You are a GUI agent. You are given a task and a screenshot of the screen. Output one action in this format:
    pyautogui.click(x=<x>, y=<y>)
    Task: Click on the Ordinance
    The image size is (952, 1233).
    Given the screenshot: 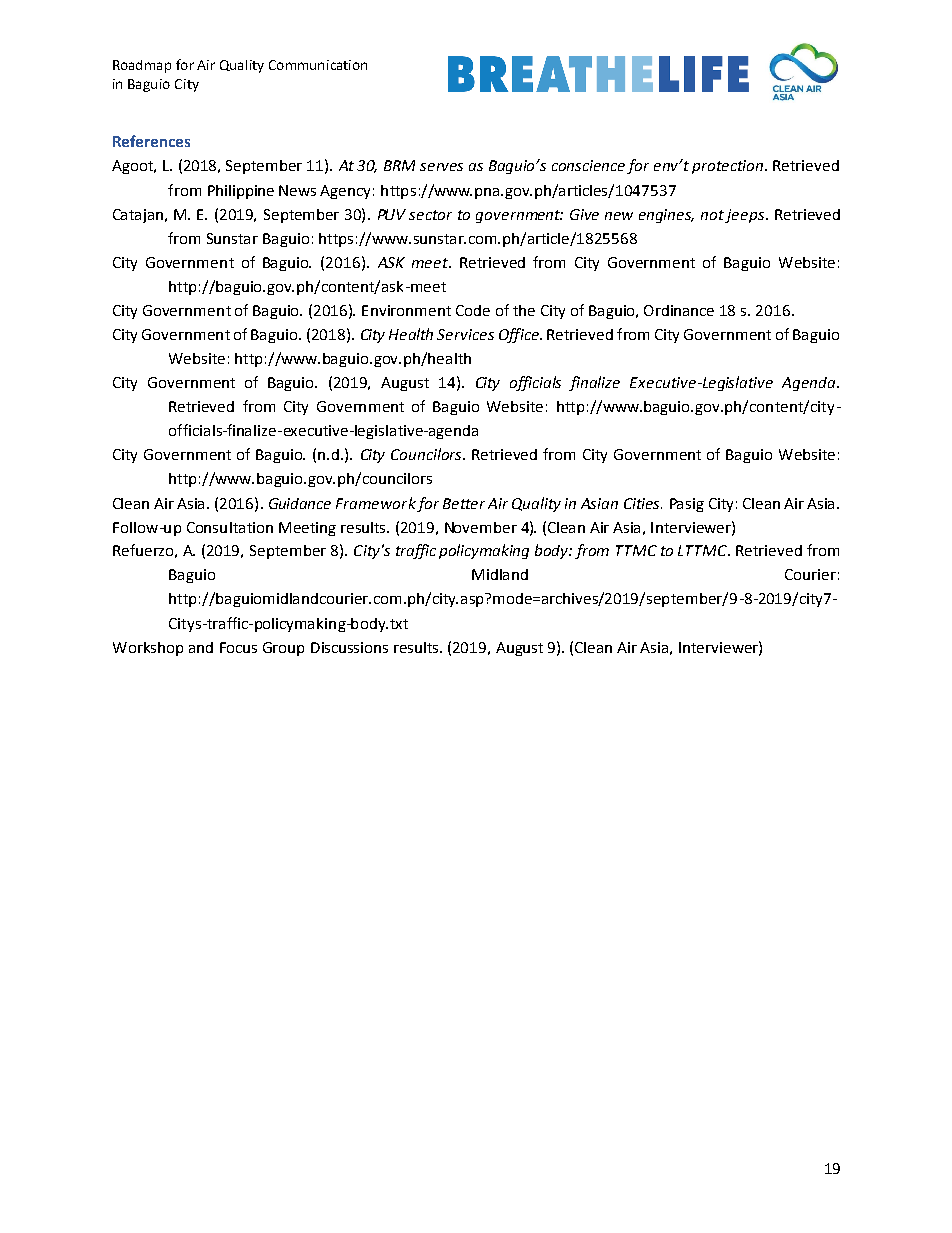 What is the action you would take?
    pyautogui.click(x=679, y=310)
